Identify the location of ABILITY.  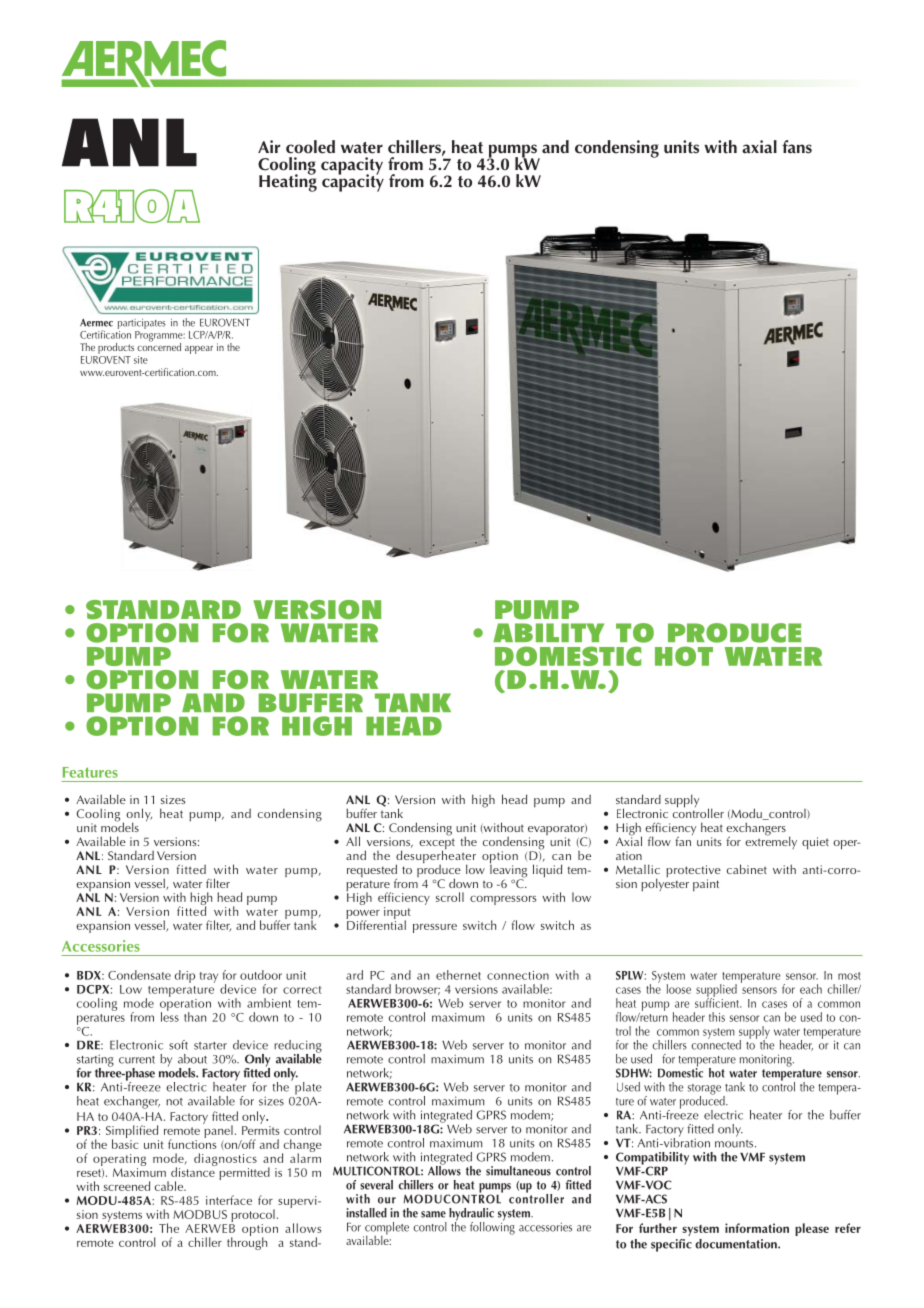
(548, 632).
